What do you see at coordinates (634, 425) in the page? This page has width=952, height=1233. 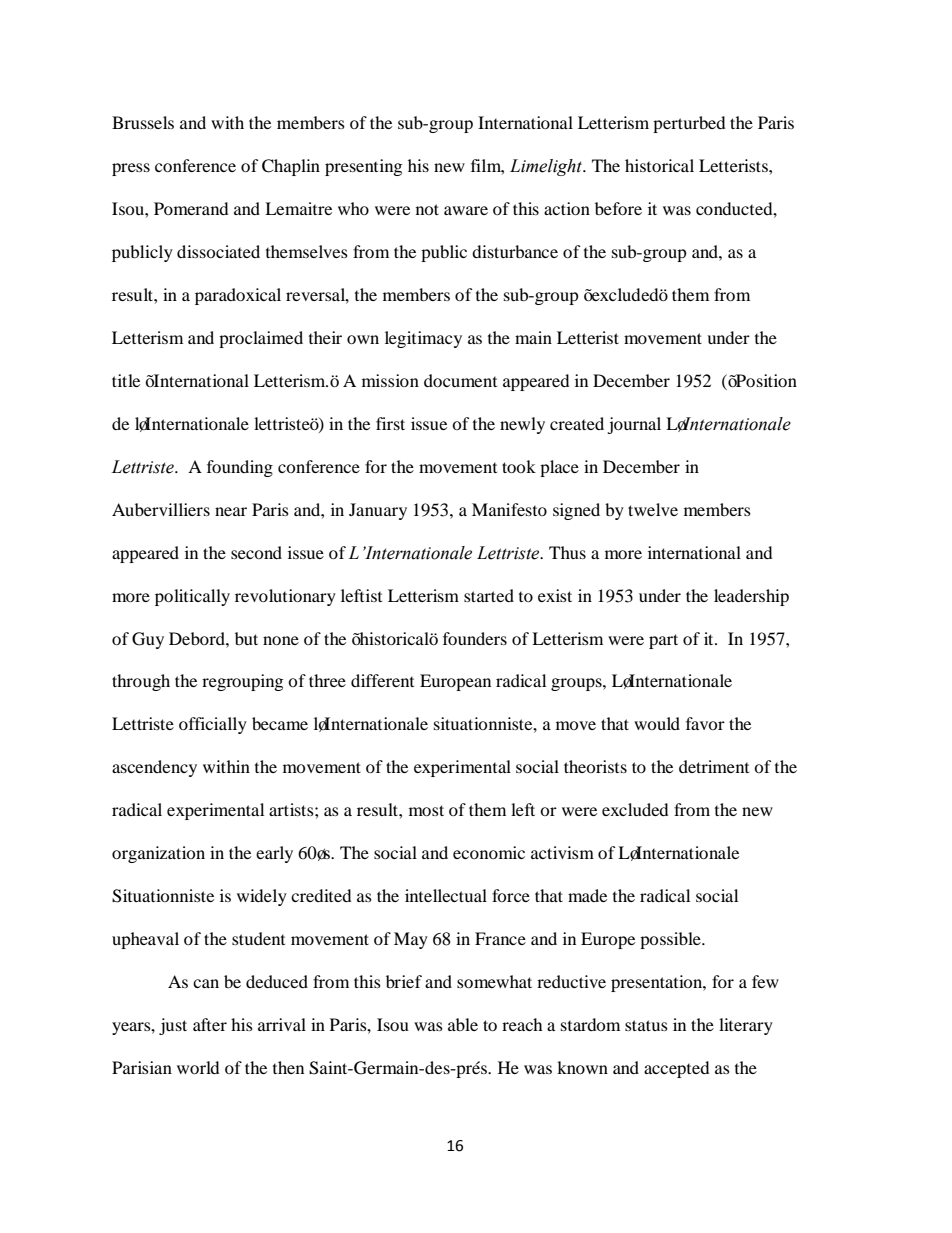 I see `journal` at bounding box center [634, 425].
